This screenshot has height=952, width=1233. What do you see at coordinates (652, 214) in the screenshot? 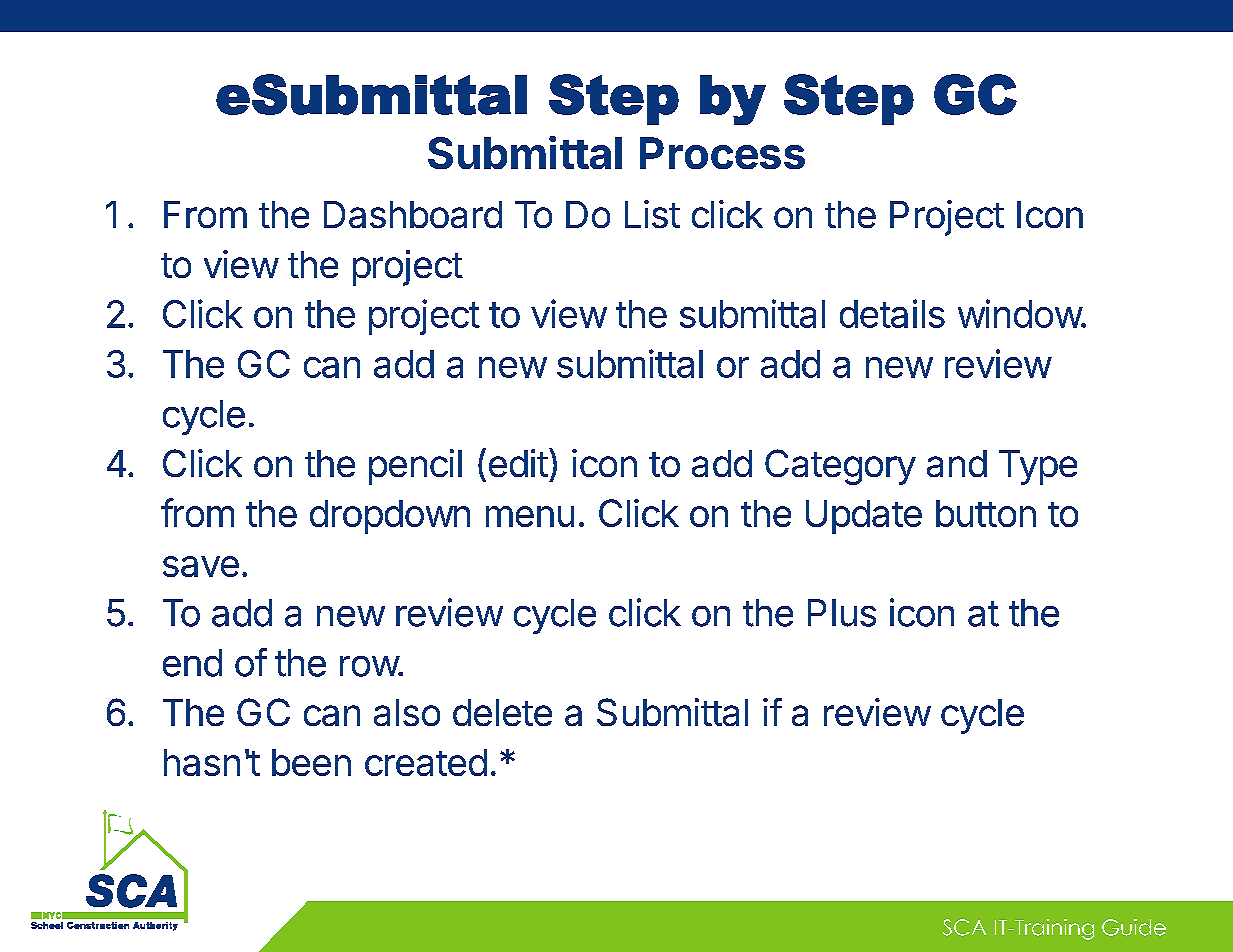
I see `List` at bounding box center [652, 214].
